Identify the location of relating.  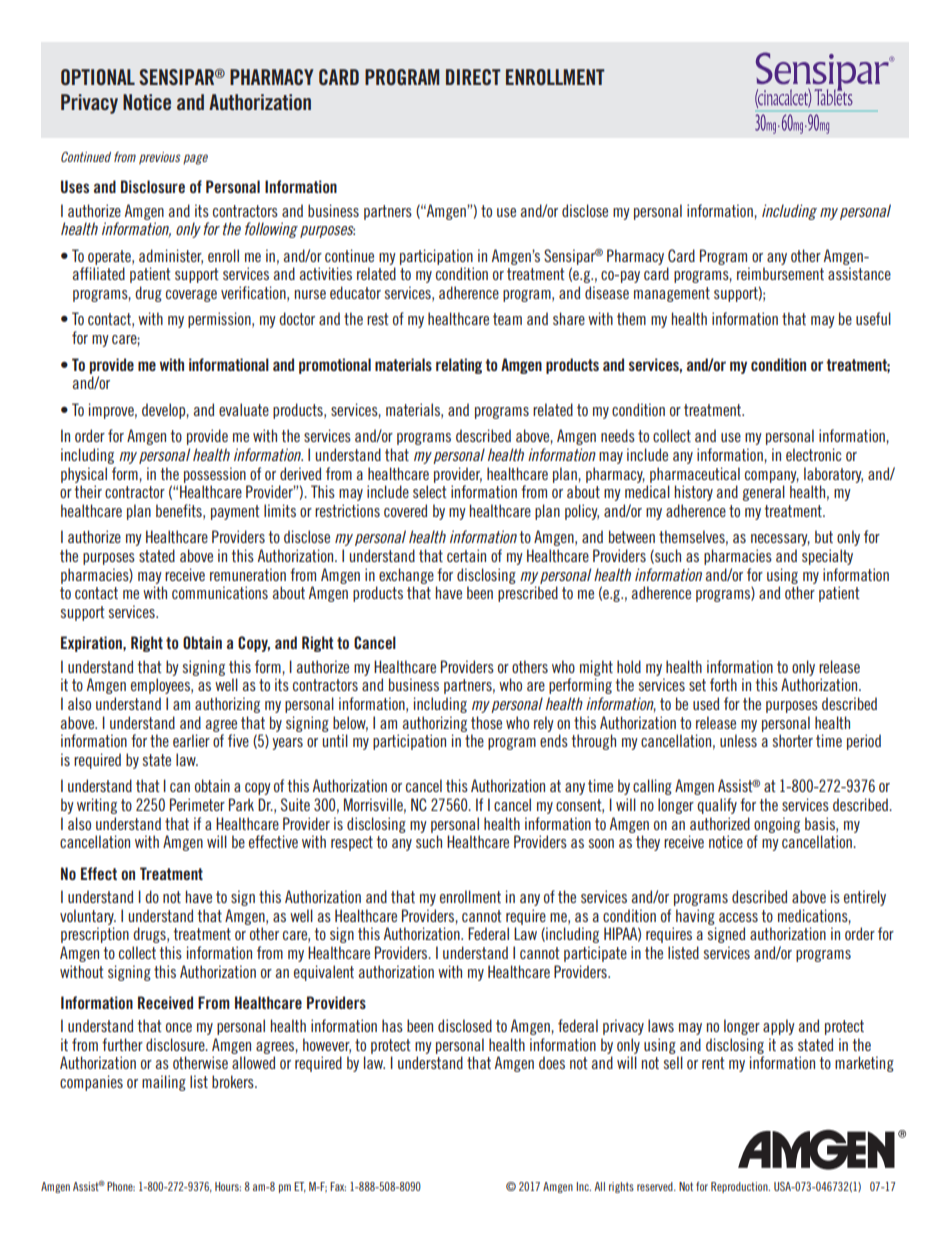
(459, 366).
